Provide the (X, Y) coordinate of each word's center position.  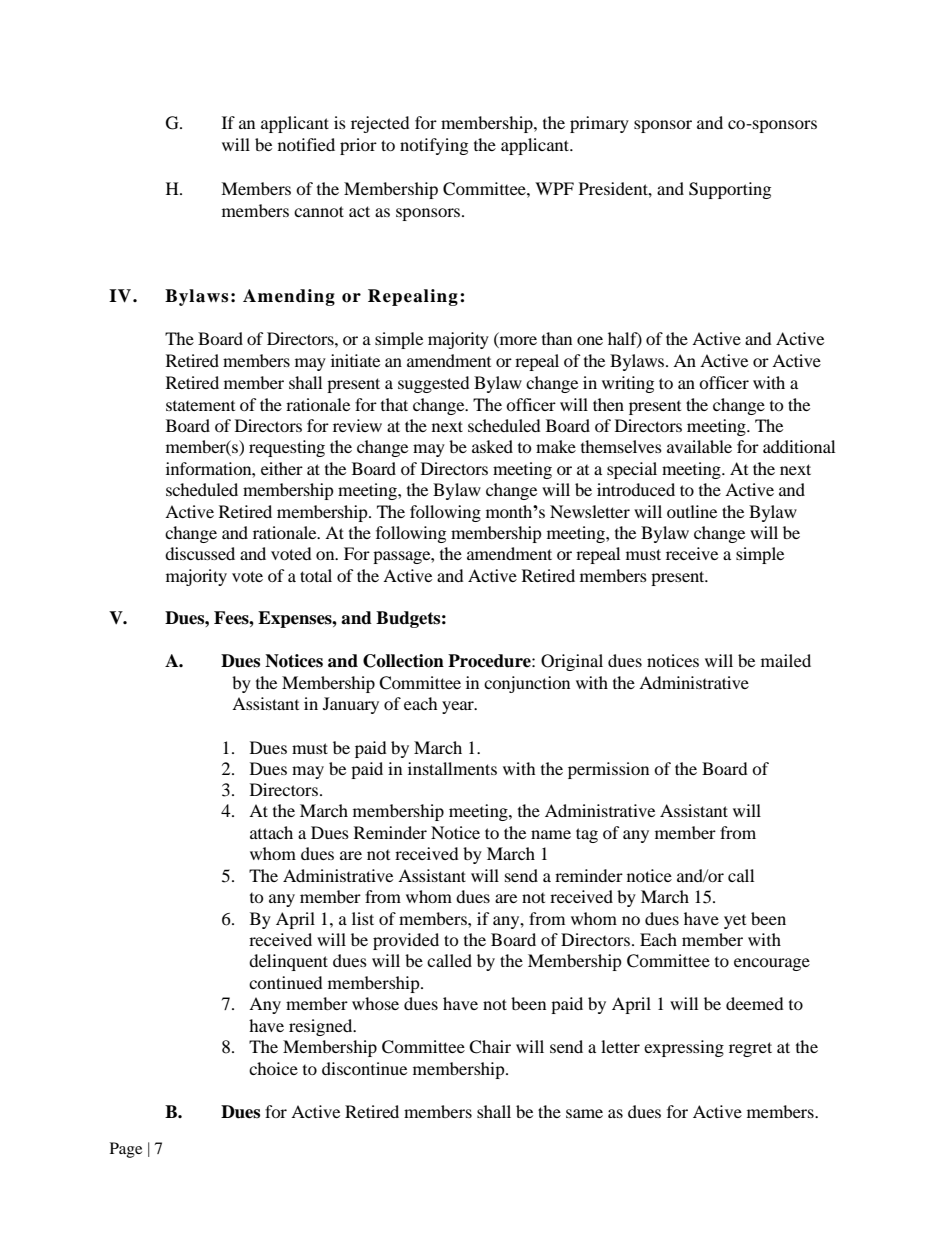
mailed (786, 660)
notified (306, 144)
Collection (403, 661)
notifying (434, 146)
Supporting (730, 190)
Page (126, 1150)
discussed (200, 553)
